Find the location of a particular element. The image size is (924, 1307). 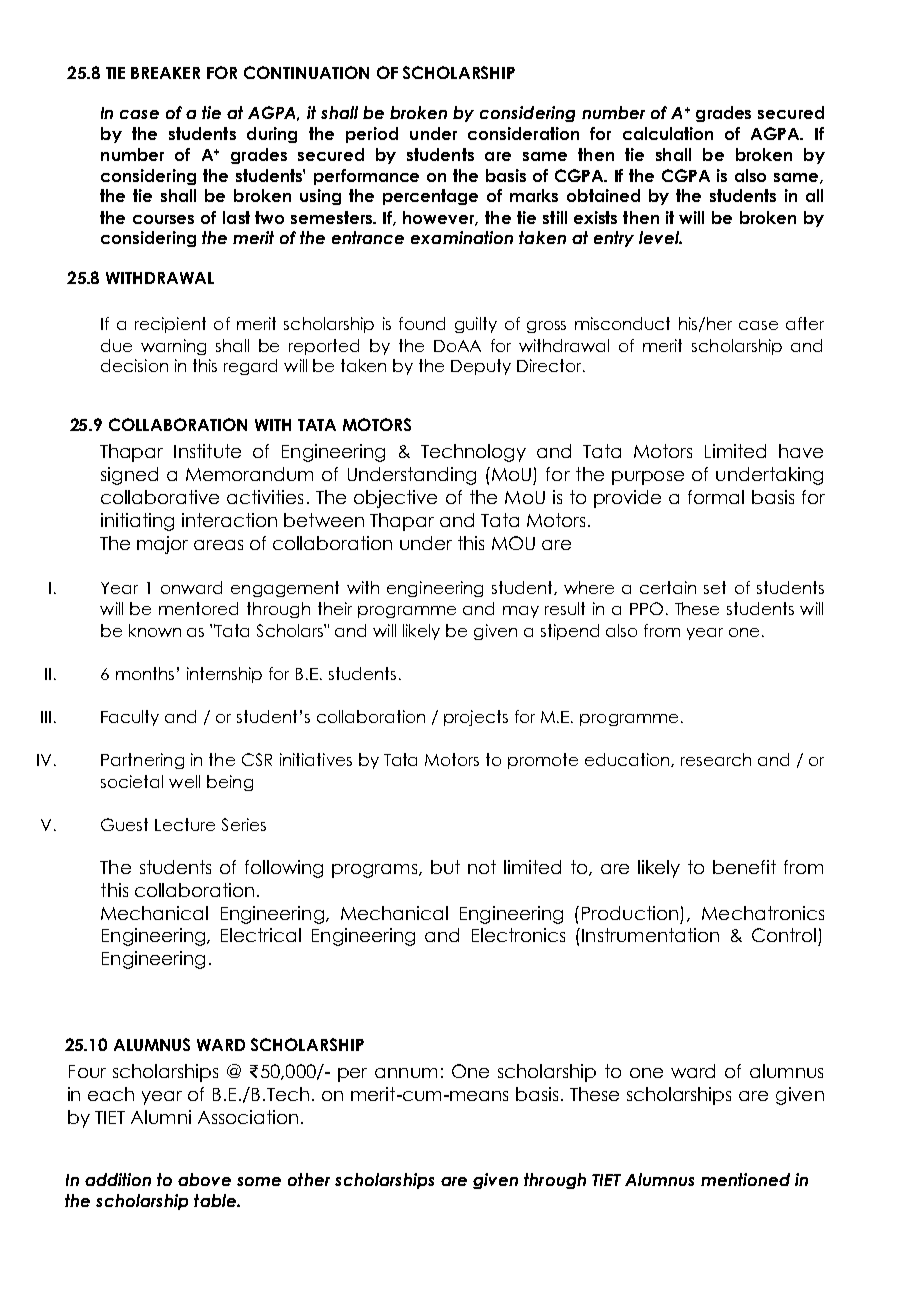

benefit is located at coordinates (744, 867).
